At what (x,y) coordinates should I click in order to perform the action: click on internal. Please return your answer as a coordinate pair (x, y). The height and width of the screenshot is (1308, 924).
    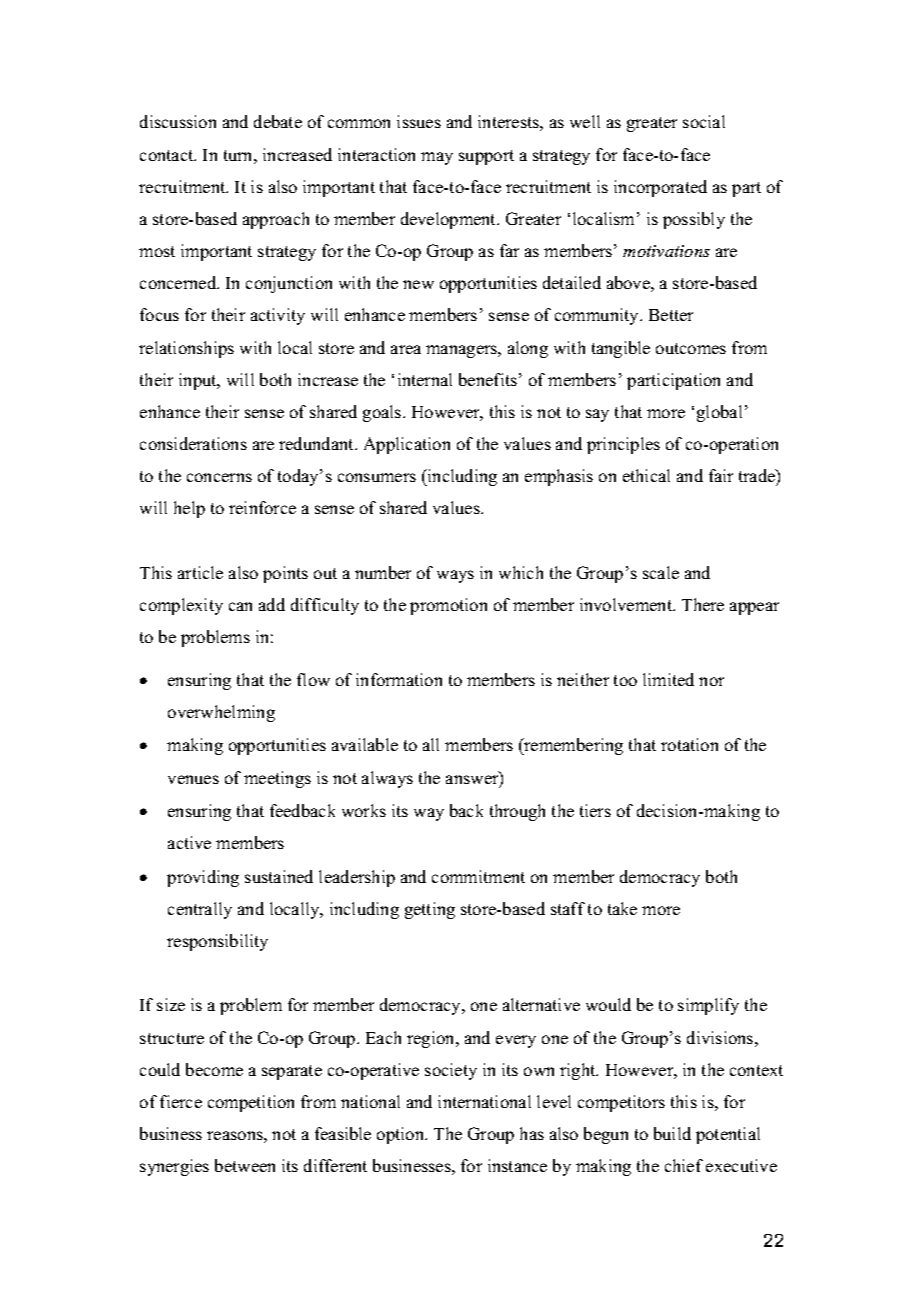
    Looking at the image, I should click on (425, 379).
